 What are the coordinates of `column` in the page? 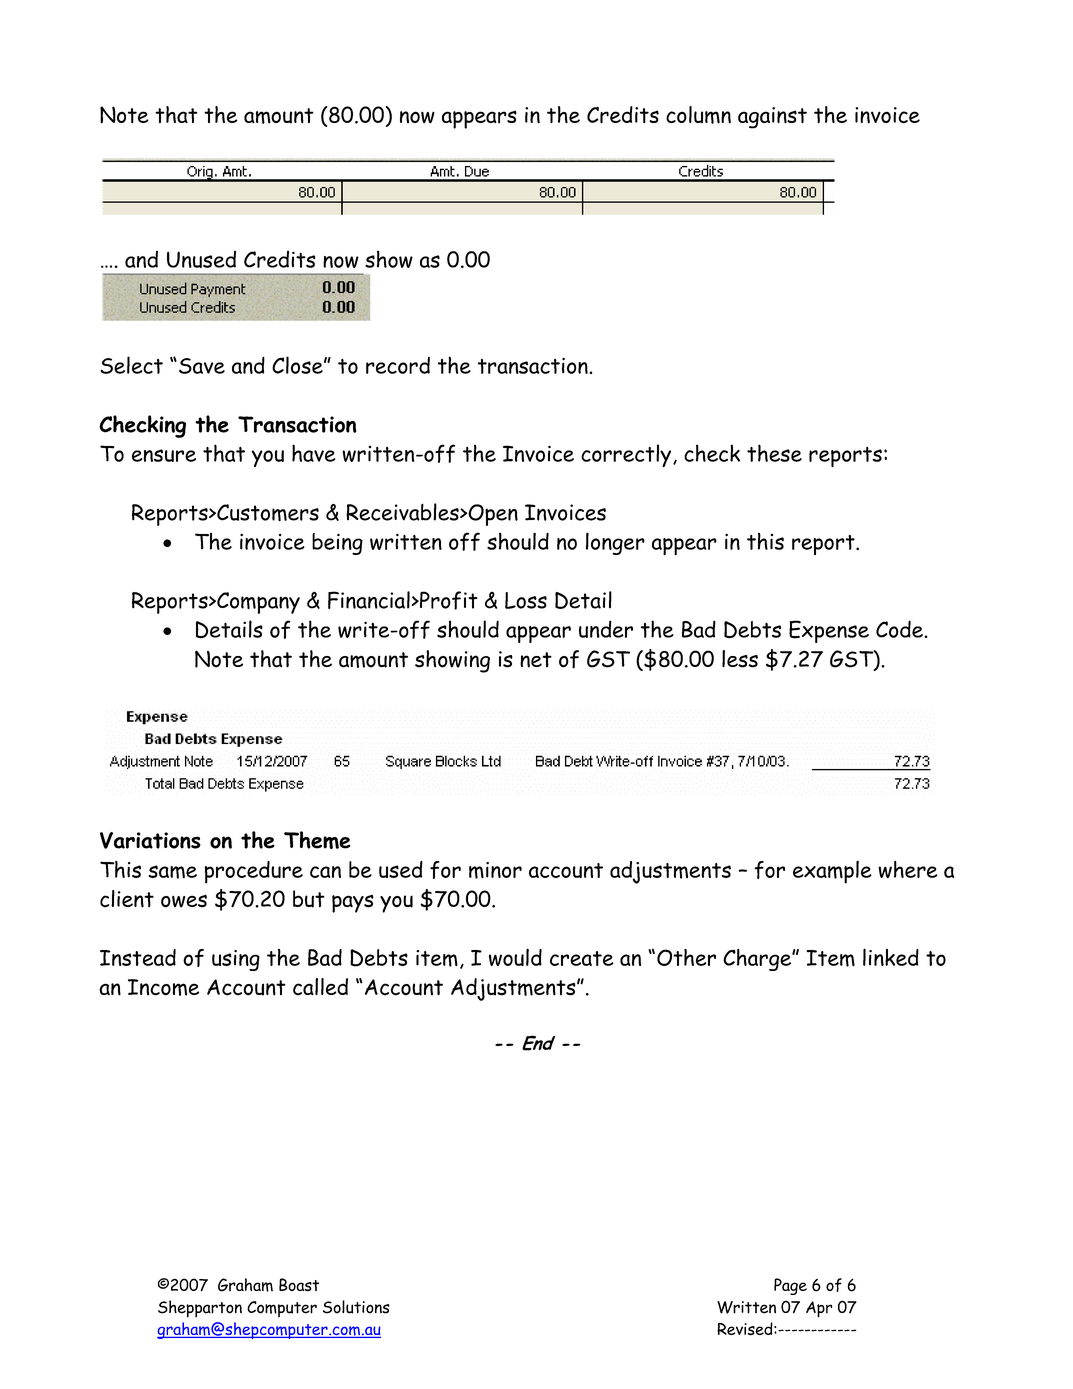 It's located at (698, 115).
